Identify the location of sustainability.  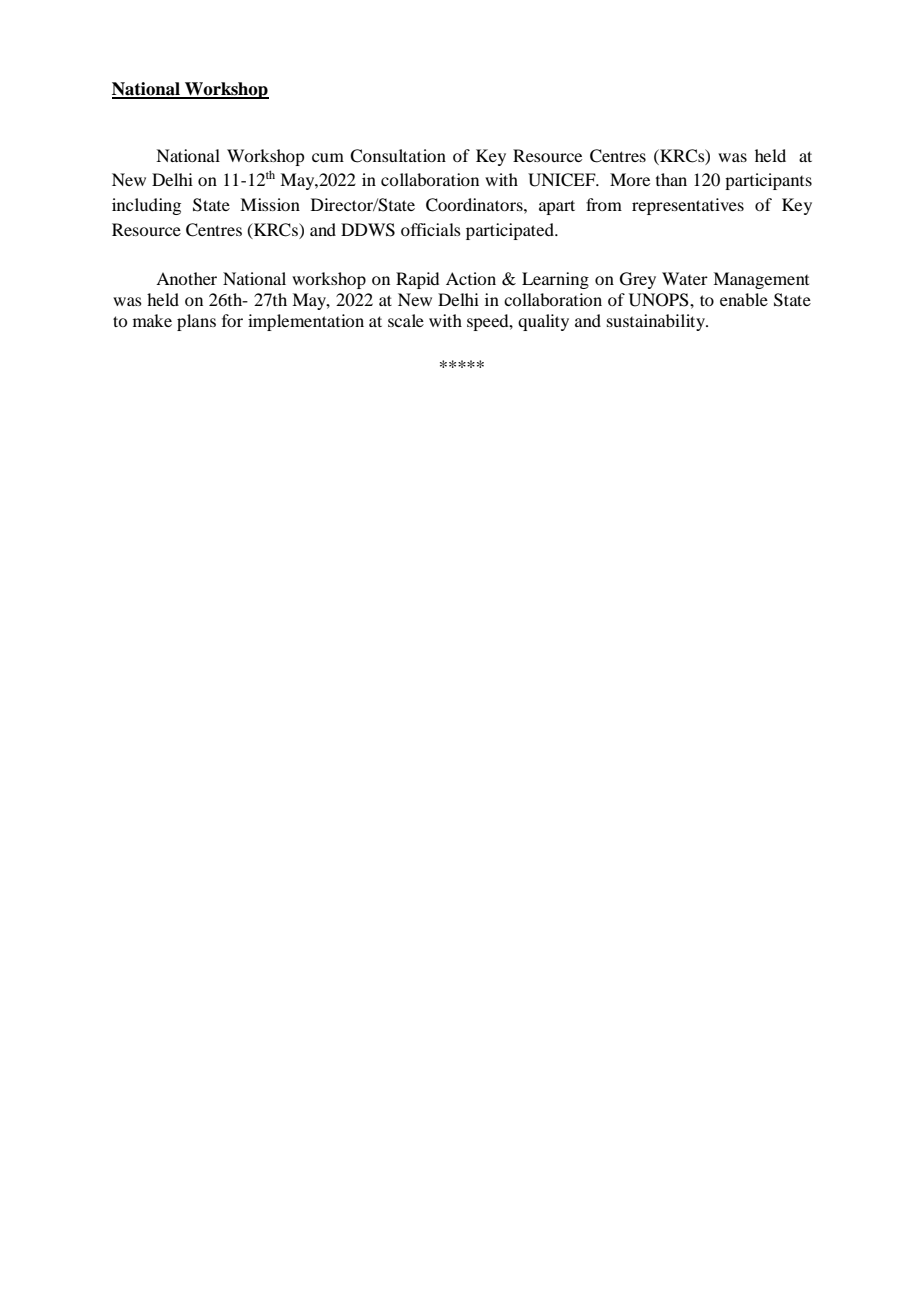
(657, 322).
